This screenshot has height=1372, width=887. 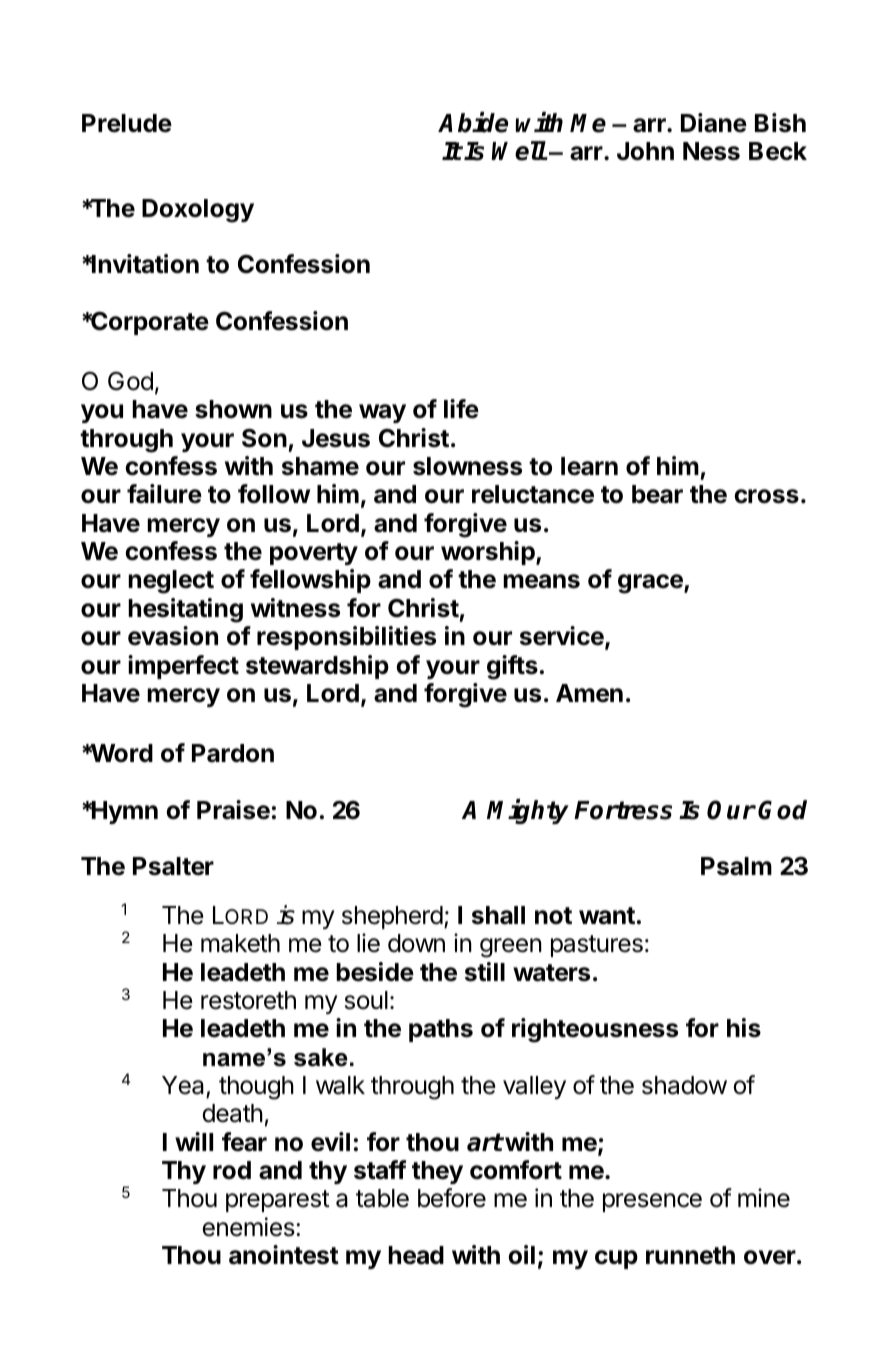 What do you see at coordinates (248, 1227) in the screenshot?
I see `enemies` at bounding box center [248, 1227].
